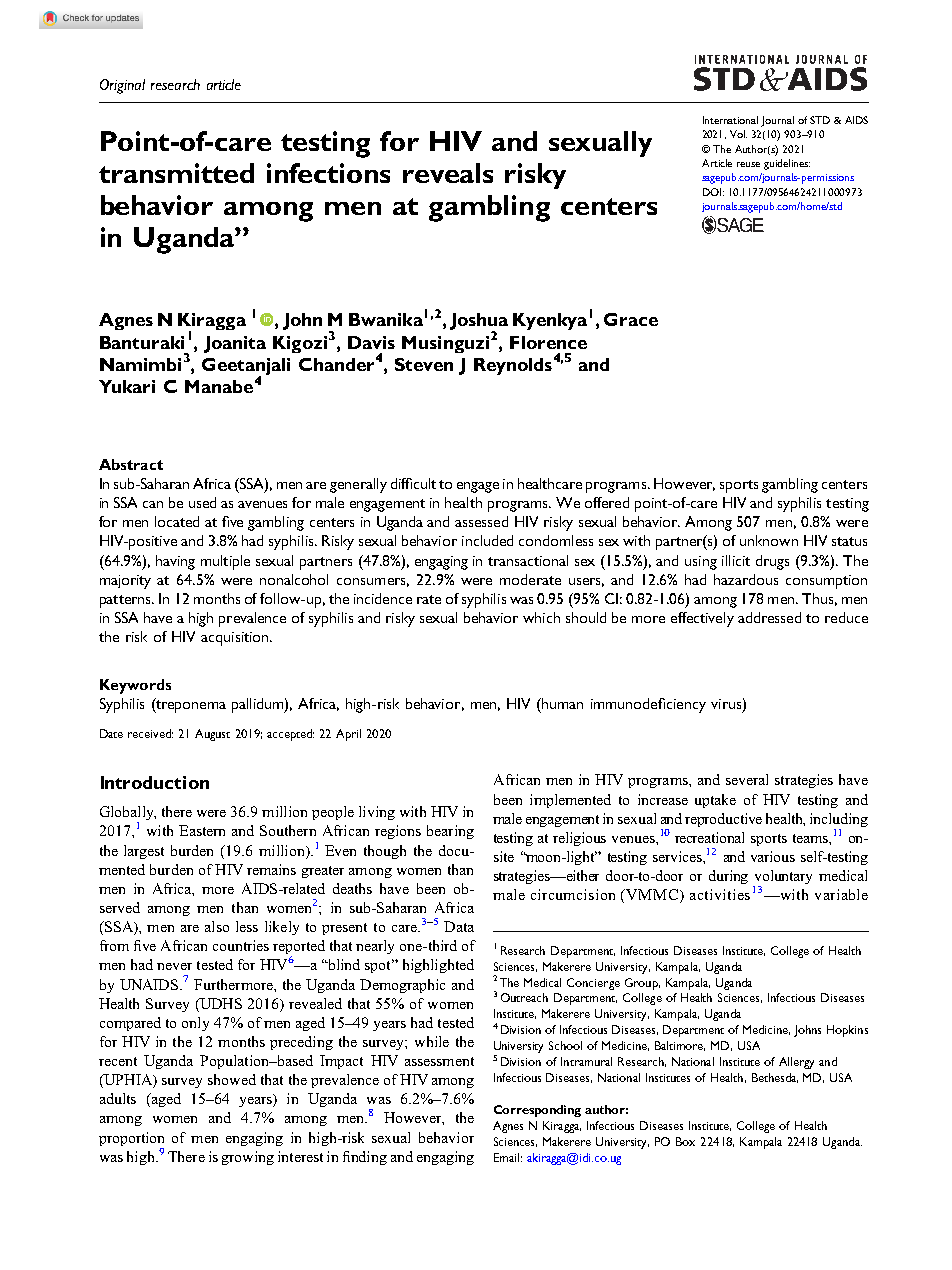 This image has height=1270, width=952. Describe the element at coordinates (155, 782) in the image. I see `Introduction` at that location.
